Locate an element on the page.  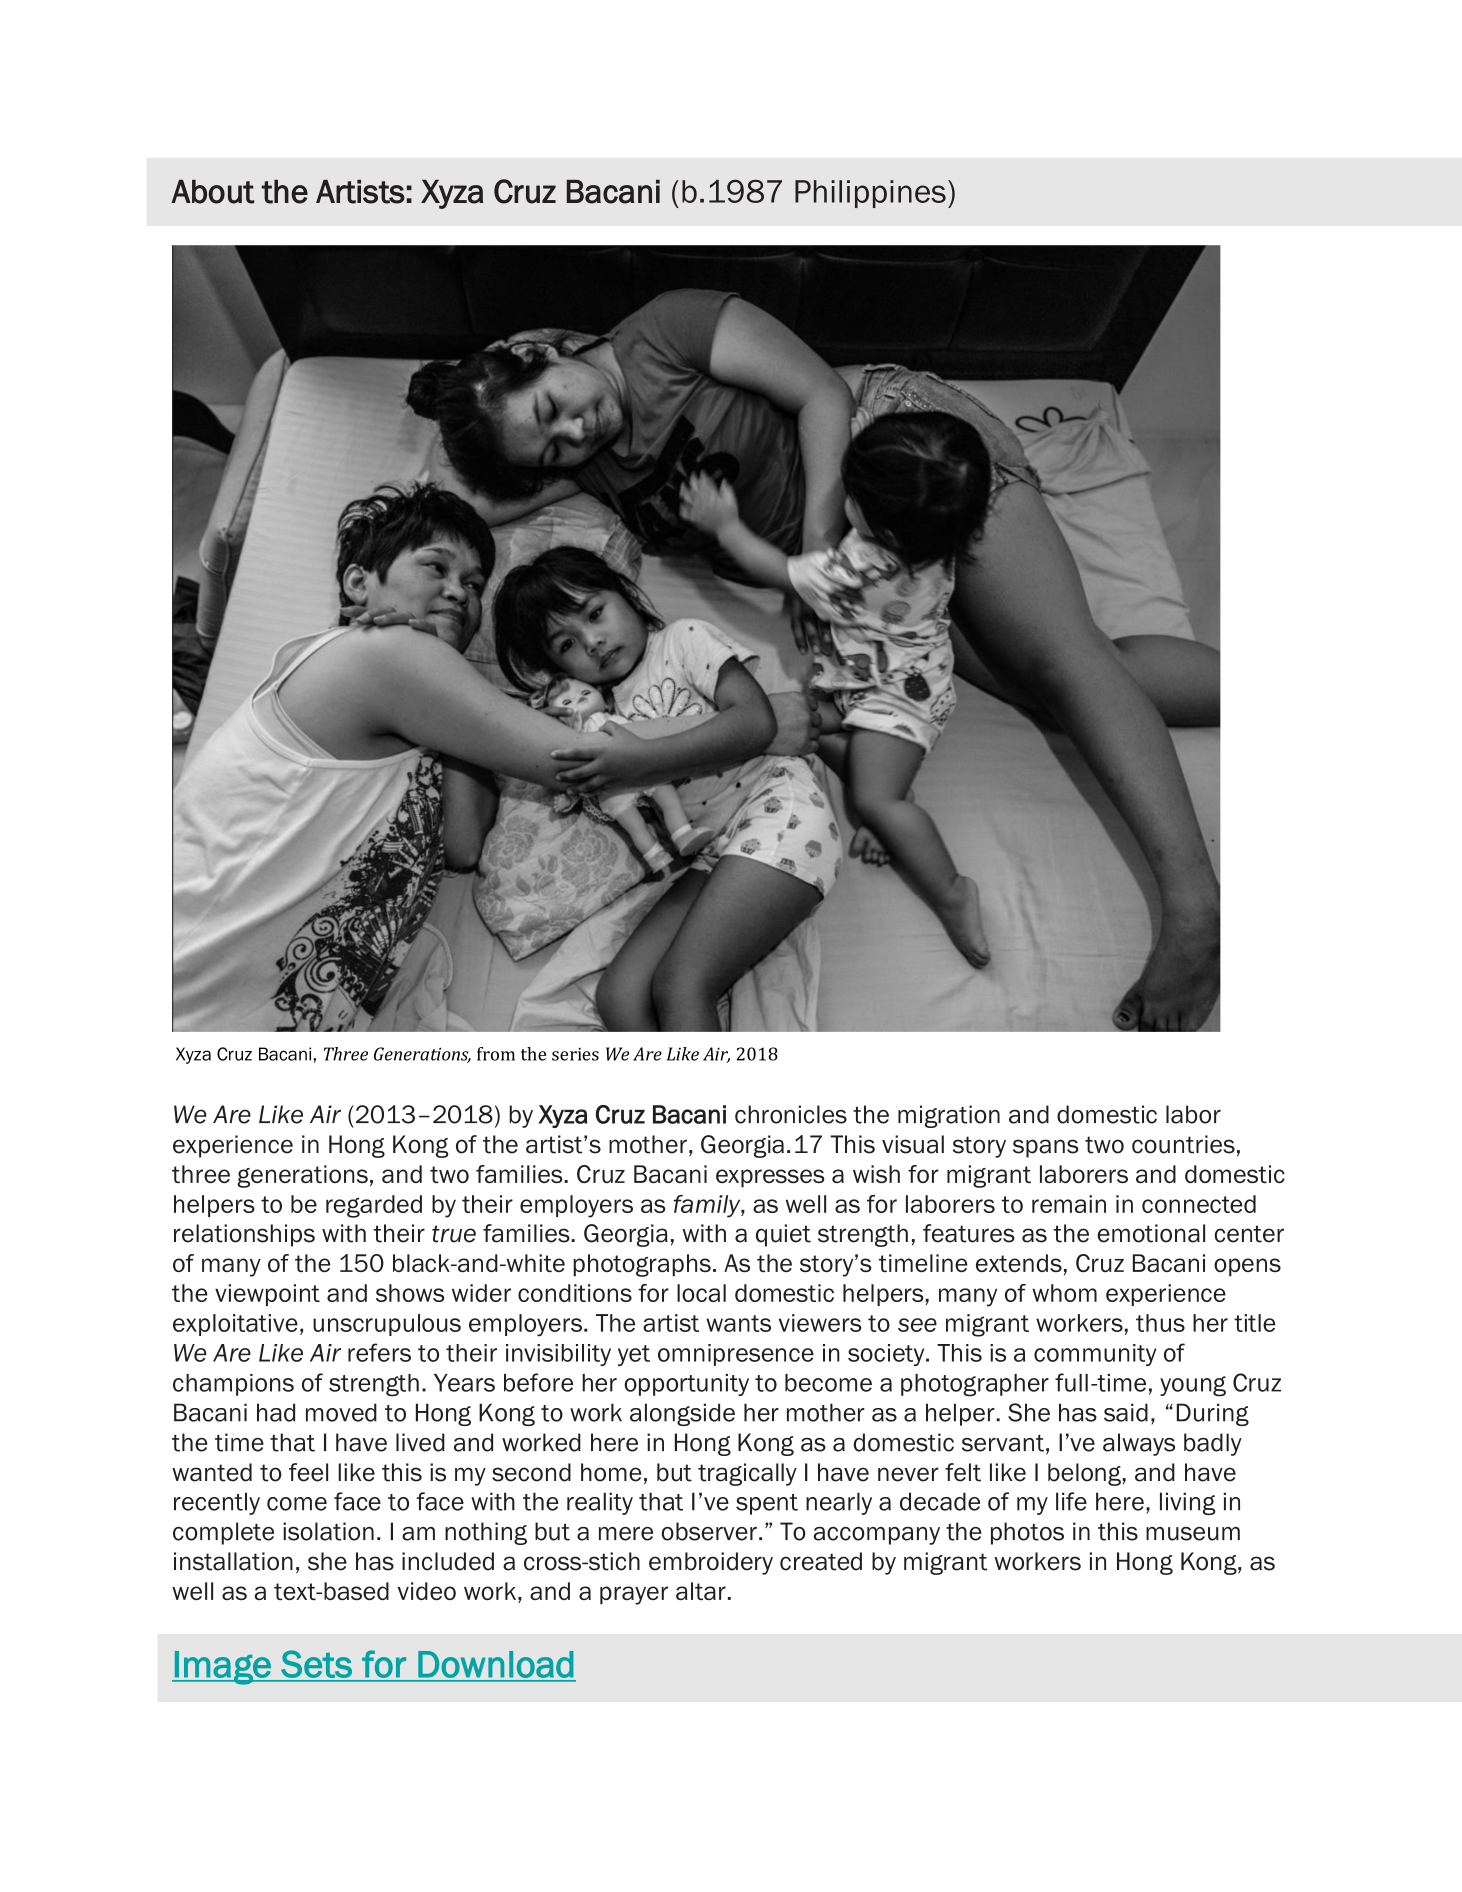
Sets is located at coordinates (317, 1664).
